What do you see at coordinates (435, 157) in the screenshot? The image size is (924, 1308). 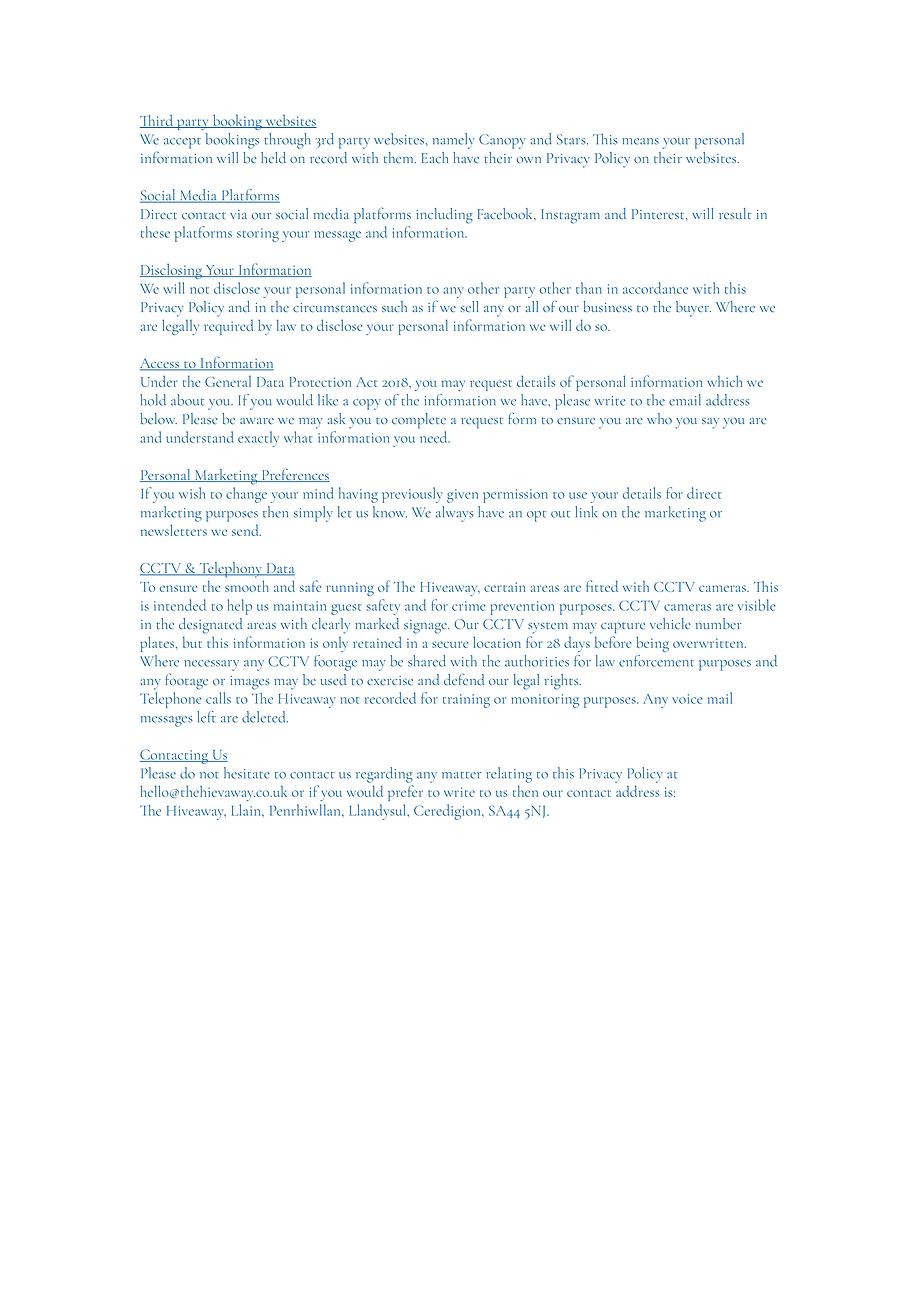 I see `Each` at bounding box center [435, 157].
